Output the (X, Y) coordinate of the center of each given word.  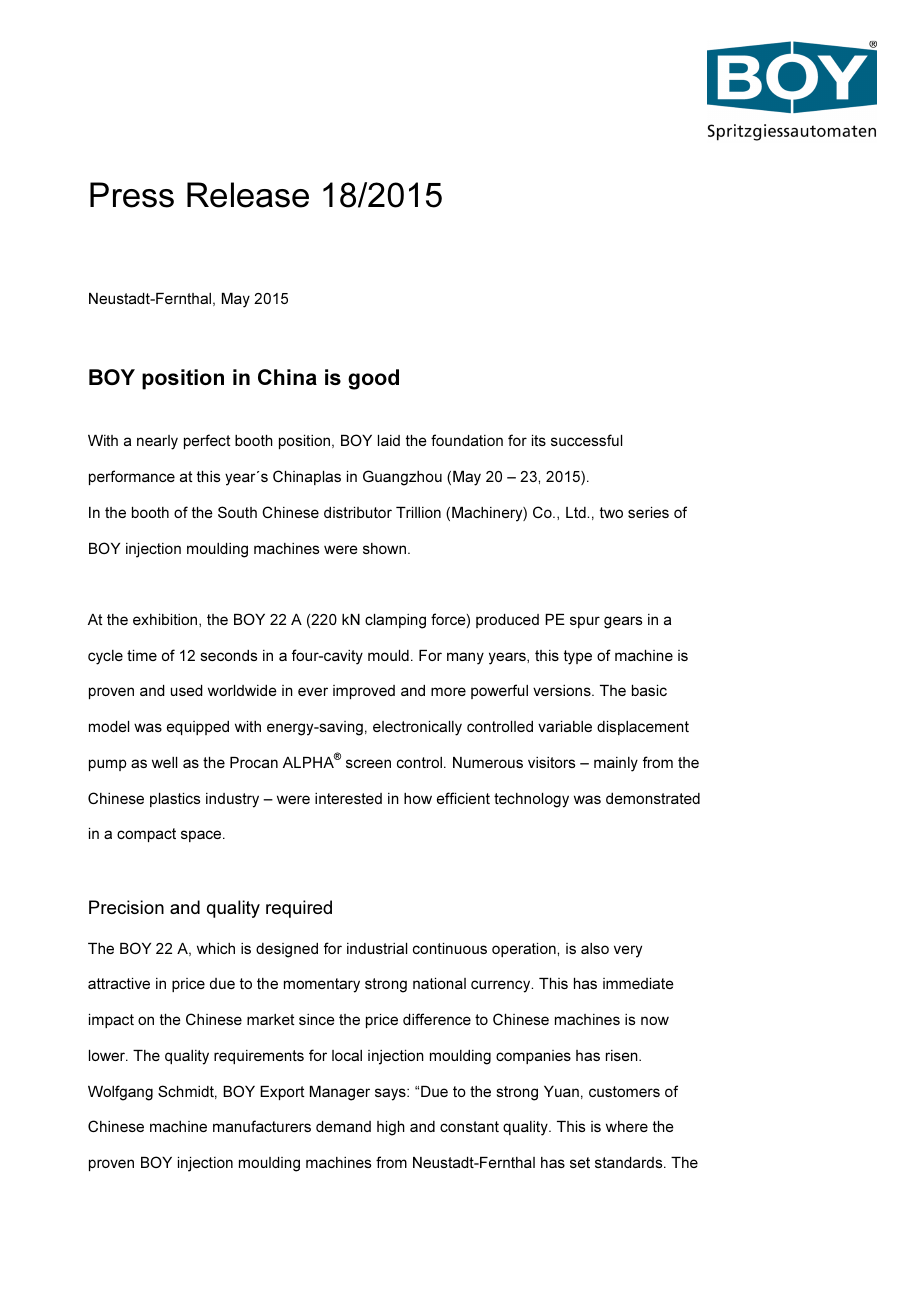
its (539, 440)
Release (248, 195)
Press (132, 195)
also (595, 948)
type (578, 657)
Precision (126, 907)
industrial (377, 948)
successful (586, 440)
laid (389, 440)
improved (364, 692)
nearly (157, 442)
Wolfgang (120, 1093)
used (187, 690)
